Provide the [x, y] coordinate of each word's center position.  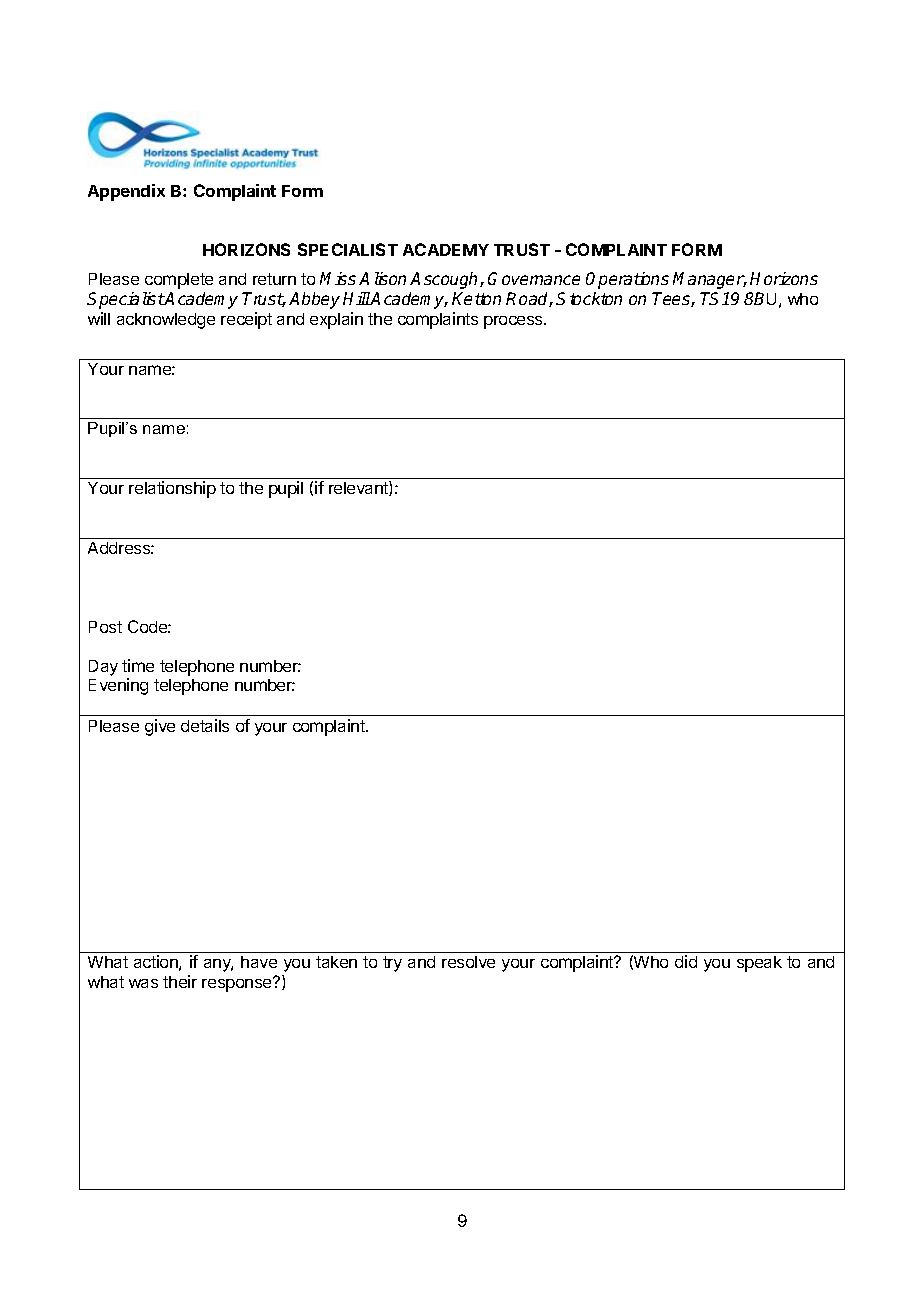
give [160, 727]
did [686, 961]
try [392, 964]
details [205, 725]
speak [759, 964]
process [514, 322]
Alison [382, 278]
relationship [172, 489]
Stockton [589, 298]
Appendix [126, 192]
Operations [627, 280]
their [180, 981]
